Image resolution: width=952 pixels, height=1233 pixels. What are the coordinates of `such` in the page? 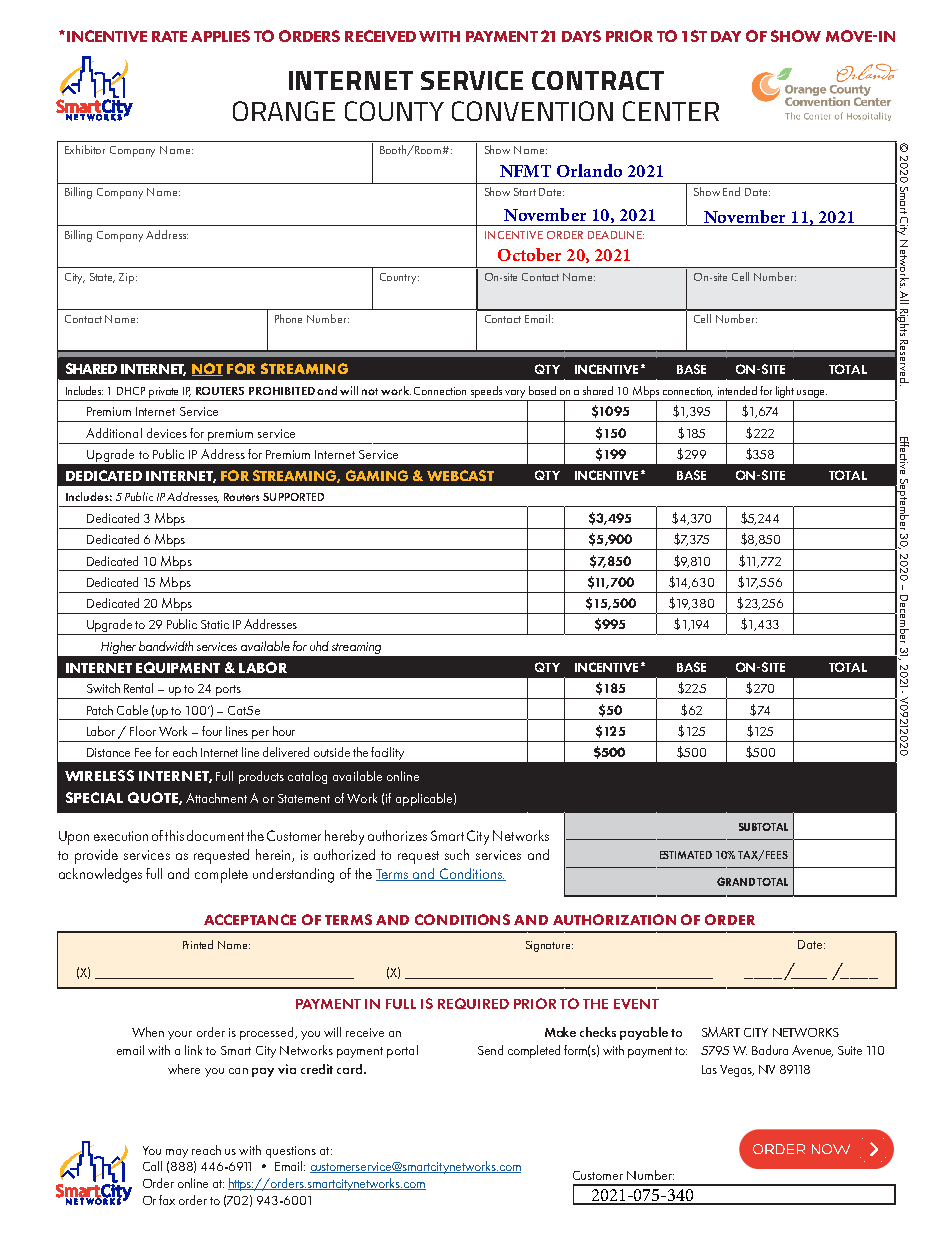 It's located at (457, 854).
